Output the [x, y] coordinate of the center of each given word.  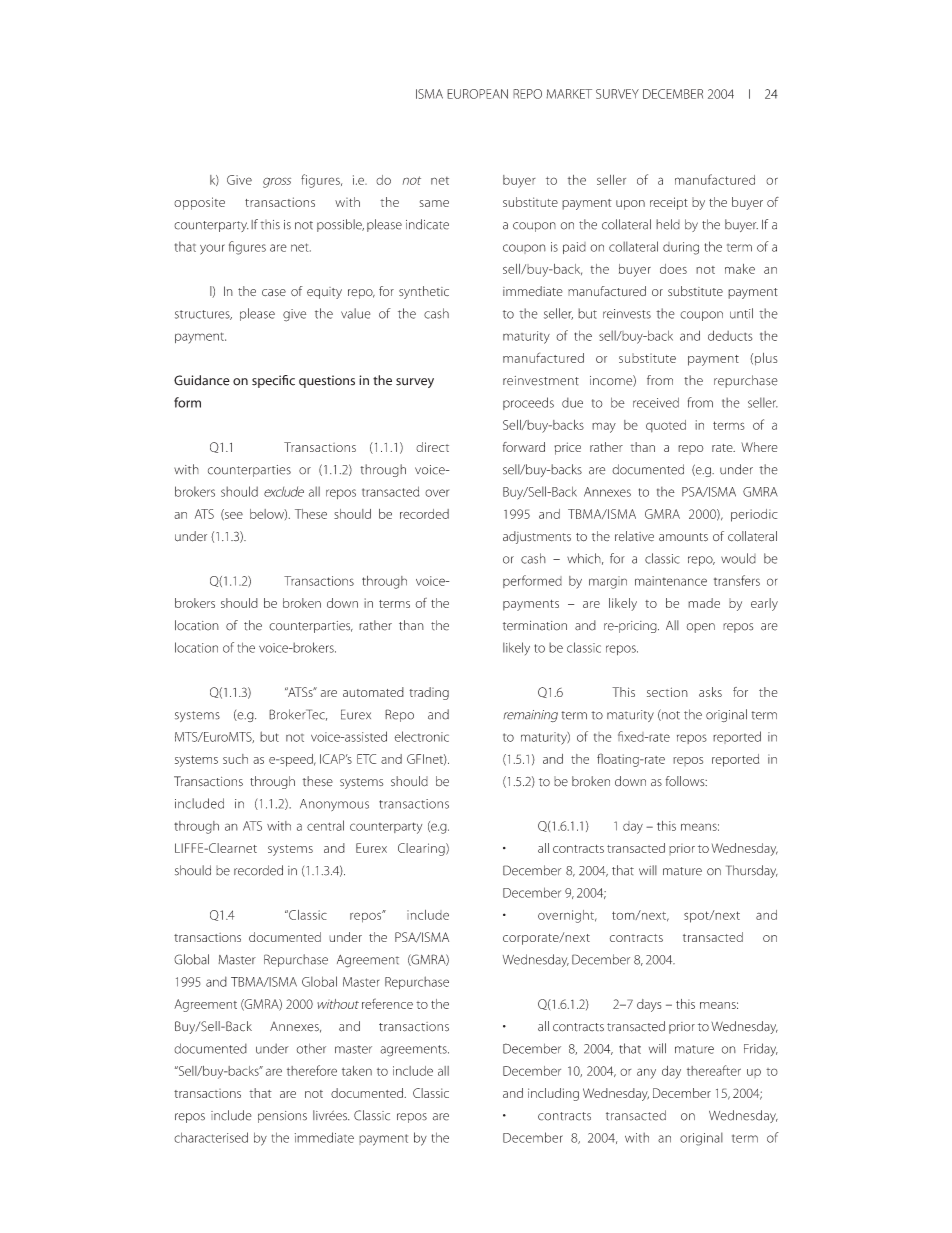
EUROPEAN [477, 94]
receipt [669, 203]
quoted [666, 426]
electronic [422, 736]
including [553, 1094]
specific [273, 381]
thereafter [714, 1070]
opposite [199, 203]
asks [710, 692]
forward [524, 447]
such [235, 759]
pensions [282, 1117]
